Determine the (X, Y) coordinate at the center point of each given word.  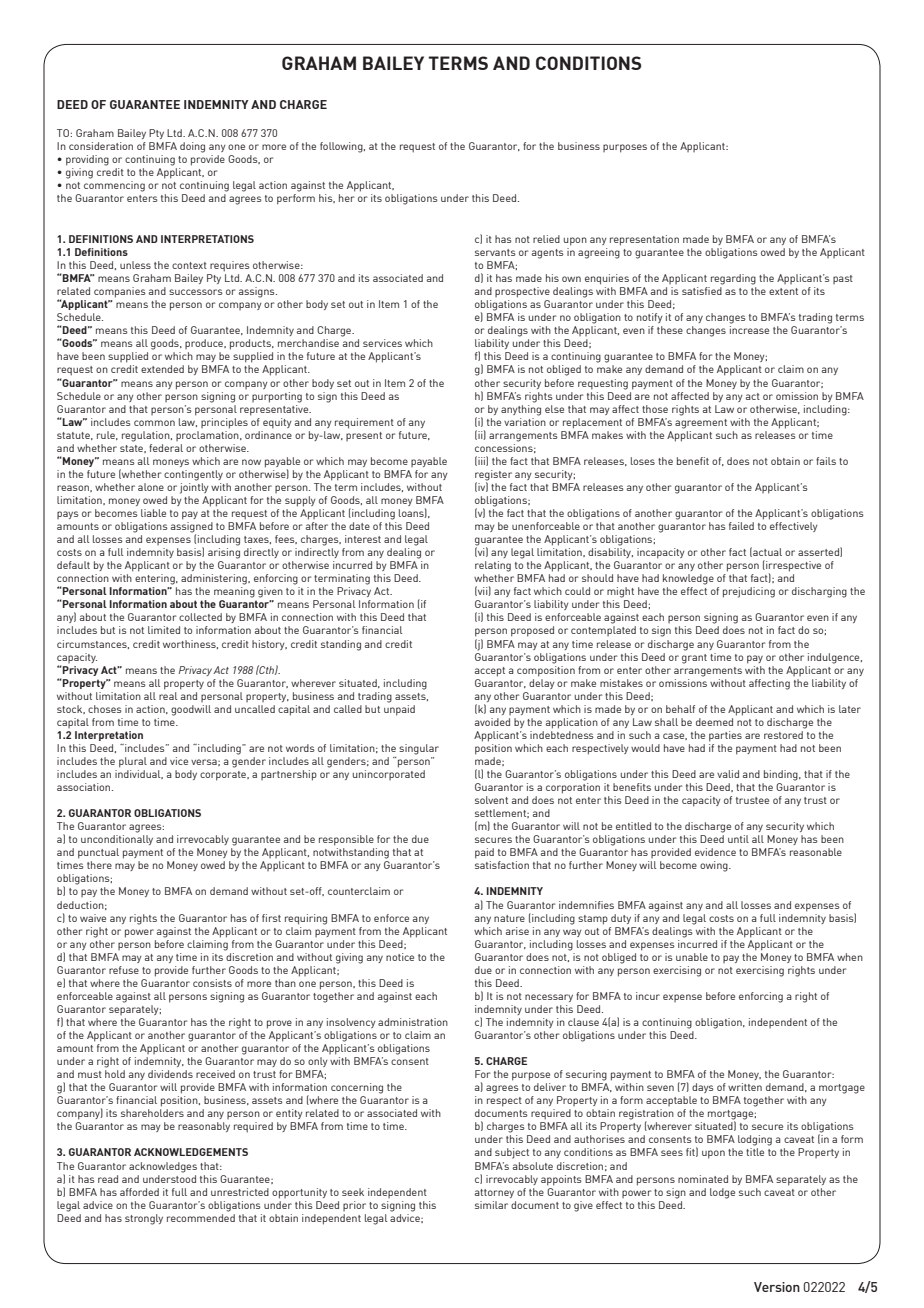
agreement (701, 424)
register (493, 476)
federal (166, 448)
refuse (124, 970)
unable (692, 957)
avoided (492, 722)
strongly (144, 1219)
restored (783, 735)
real (168, 696)
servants (495, 252)
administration (413, 1022)
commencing (114, 186)
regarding (733, 279)
